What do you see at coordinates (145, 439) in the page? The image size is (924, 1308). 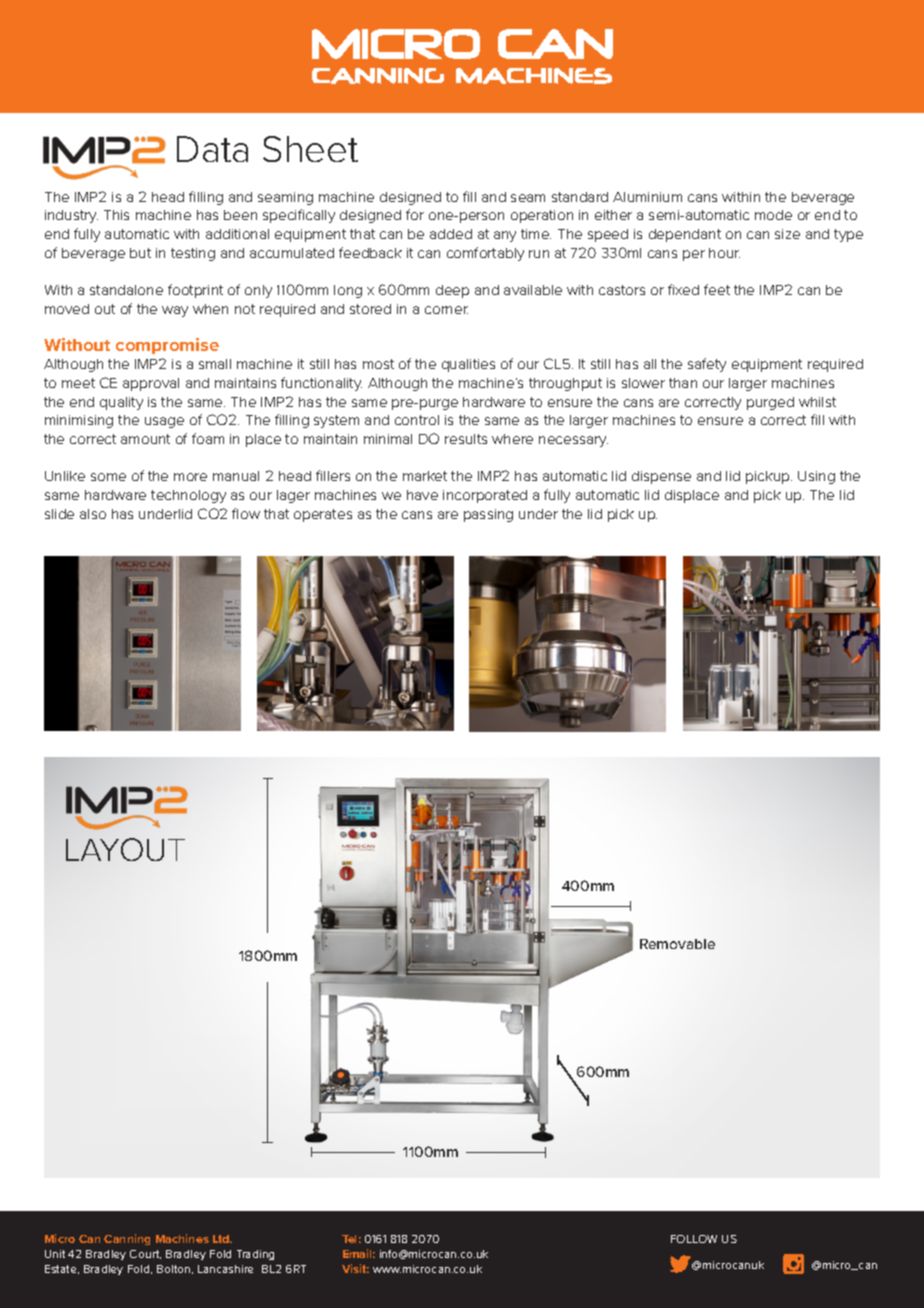 I see `amount` at bounding box center [145, 439].
